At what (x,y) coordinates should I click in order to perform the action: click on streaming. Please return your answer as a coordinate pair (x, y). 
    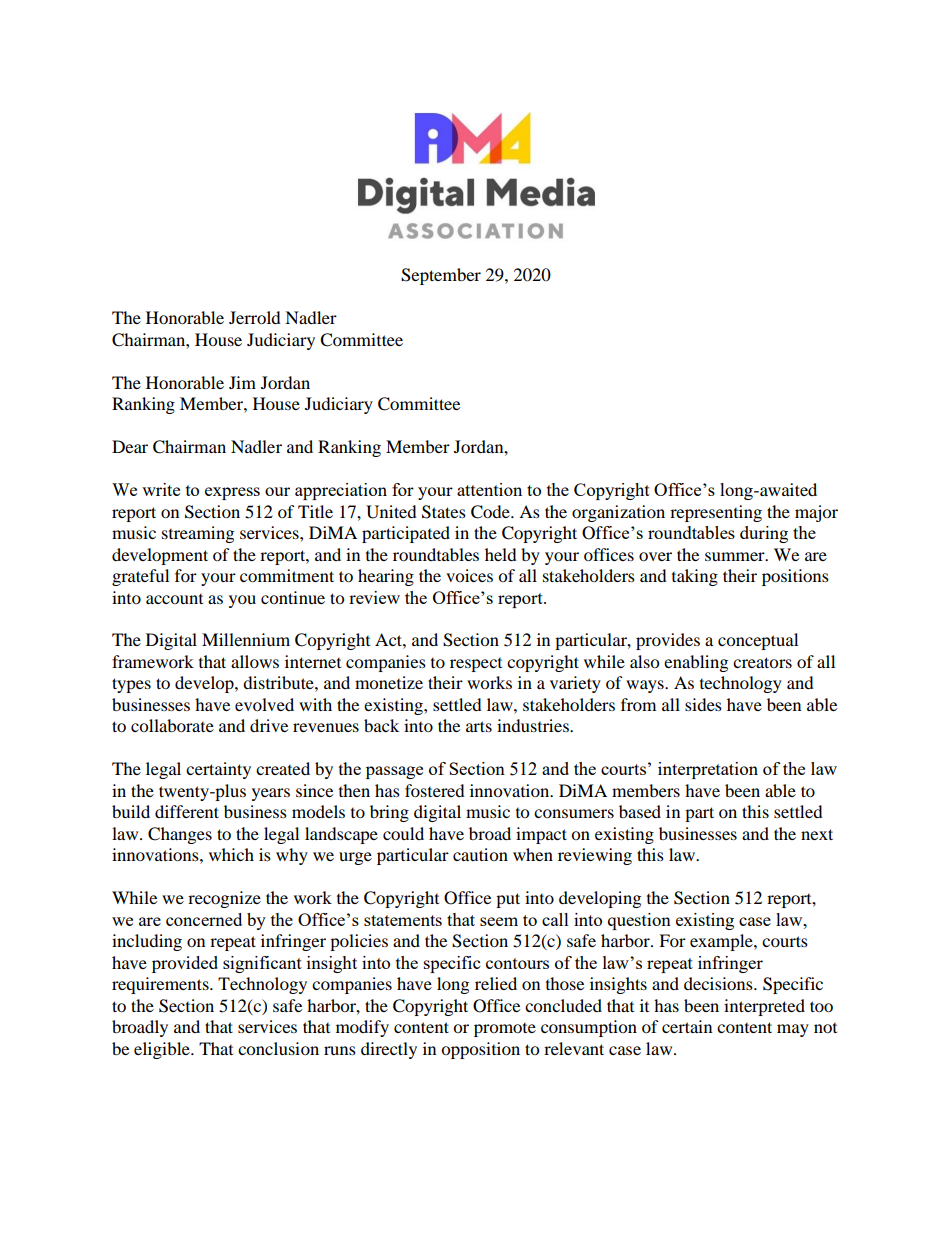
    Looking at the image, I should click on (198, 534).
